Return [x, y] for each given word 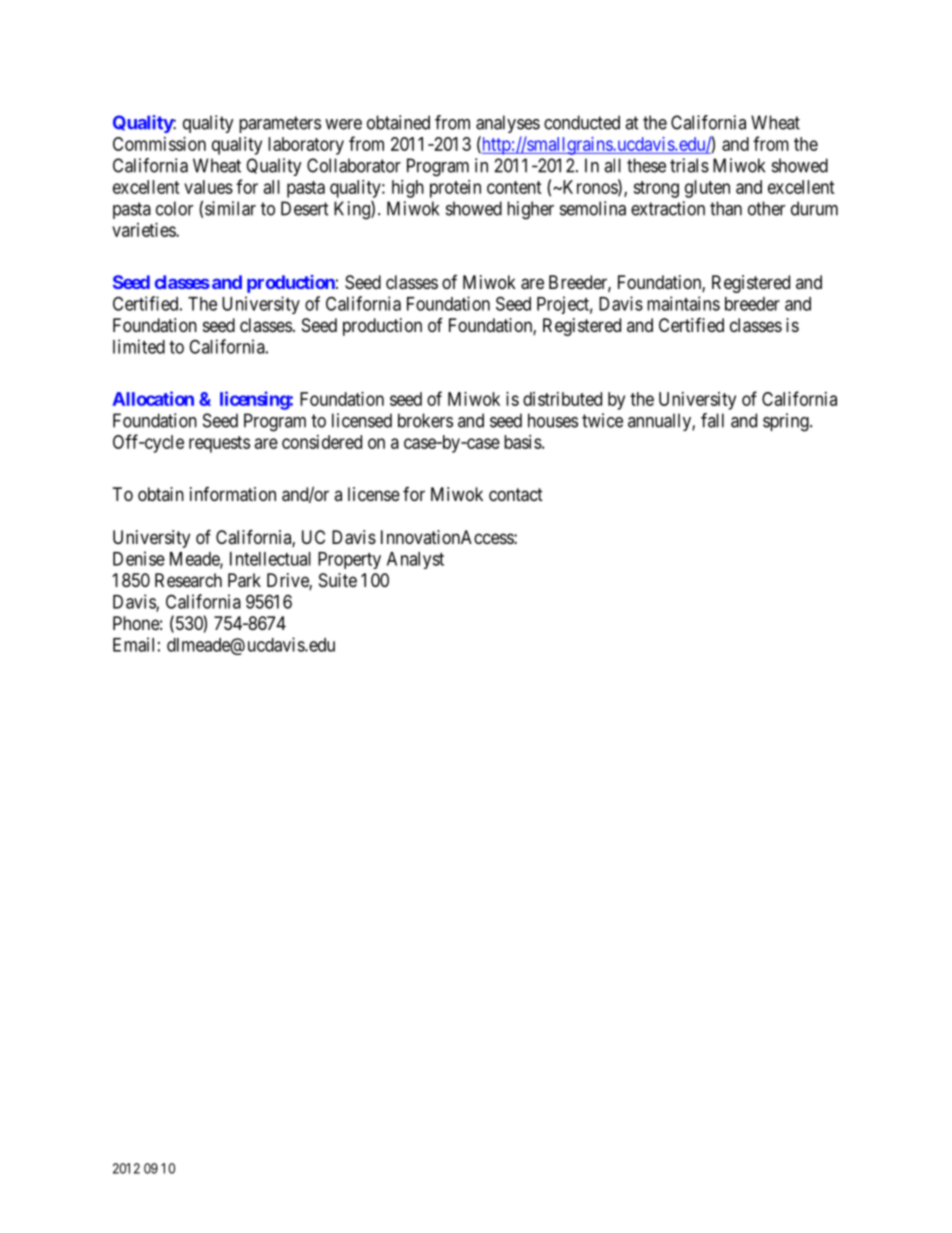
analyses [508, 124]
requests [219, 444]
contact [516, 495]
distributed [562, 399]
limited [139, 346]
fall [712, 420]
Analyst [415, 560]
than [726, 208]
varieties [144, 230]
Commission [159, 144]
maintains [683, 303]
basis [523, 442]
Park [244, 580]
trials [689, 165]
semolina [593, 208]
